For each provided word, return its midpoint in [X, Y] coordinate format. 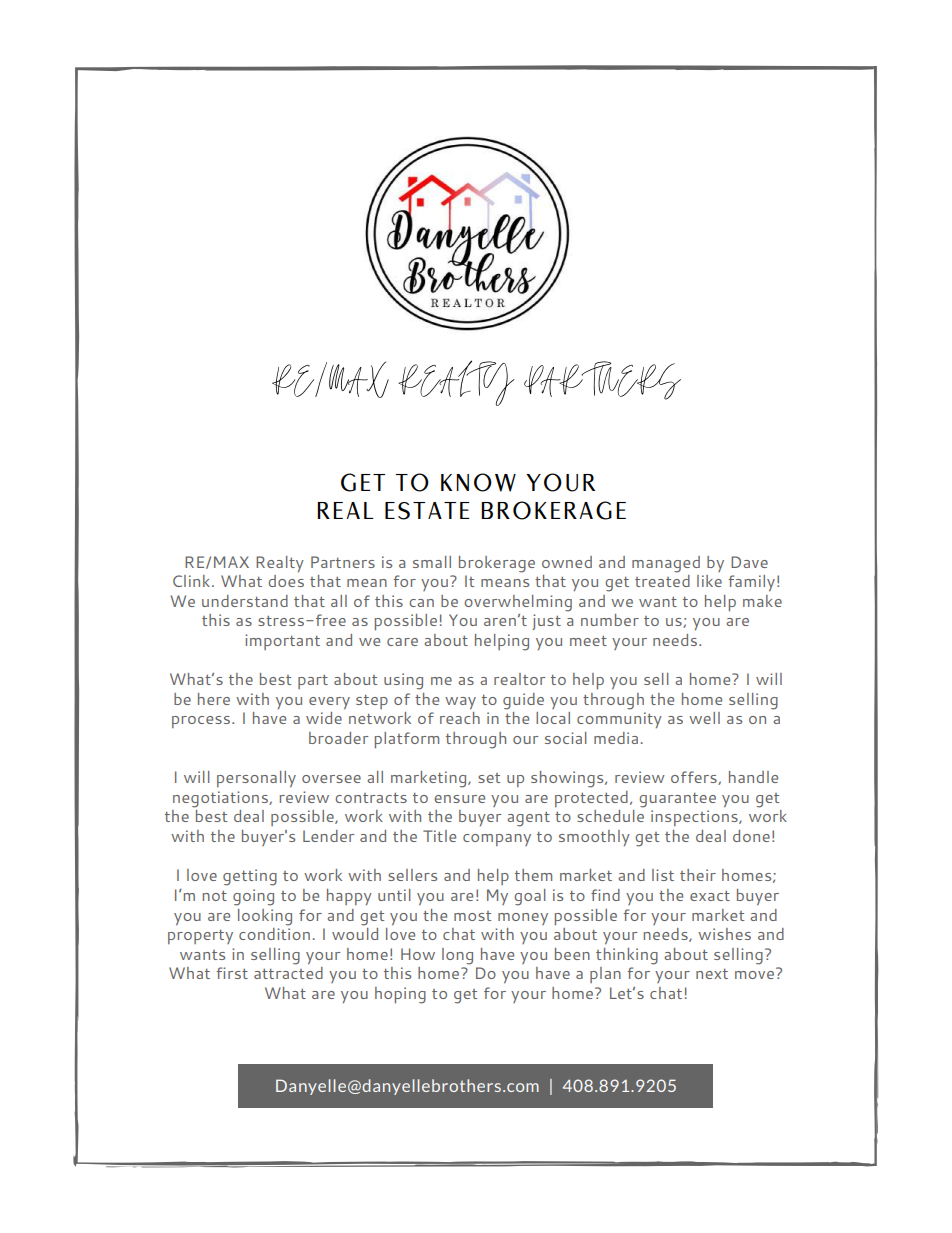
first [232, 973]
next [712, 974]
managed [666, 564]
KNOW [478, 482]
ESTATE [427, 511]
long [457, 956]
